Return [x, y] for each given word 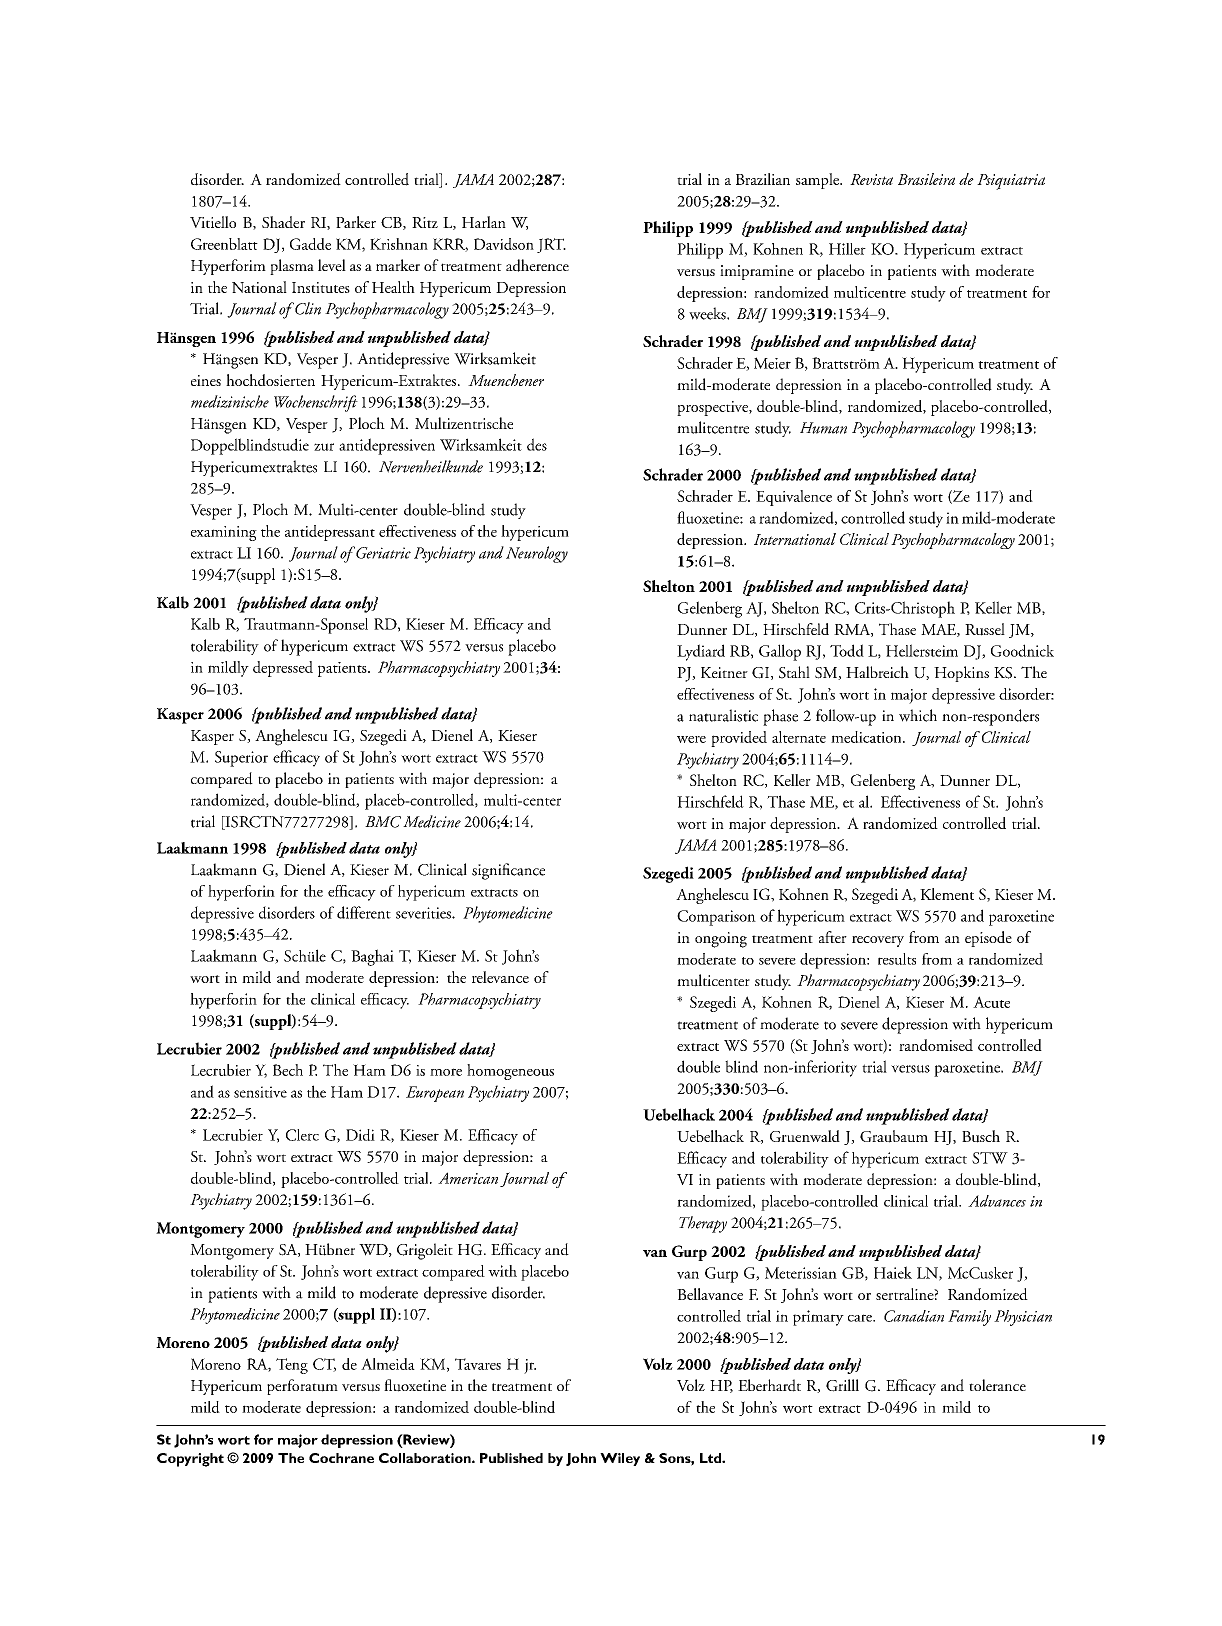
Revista [871, 179]
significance [508, 871]
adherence [537, 265]
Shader [283, 222]
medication [867, 737]
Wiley [620, 1459]
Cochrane [341, 1458]
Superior [241, 759]
